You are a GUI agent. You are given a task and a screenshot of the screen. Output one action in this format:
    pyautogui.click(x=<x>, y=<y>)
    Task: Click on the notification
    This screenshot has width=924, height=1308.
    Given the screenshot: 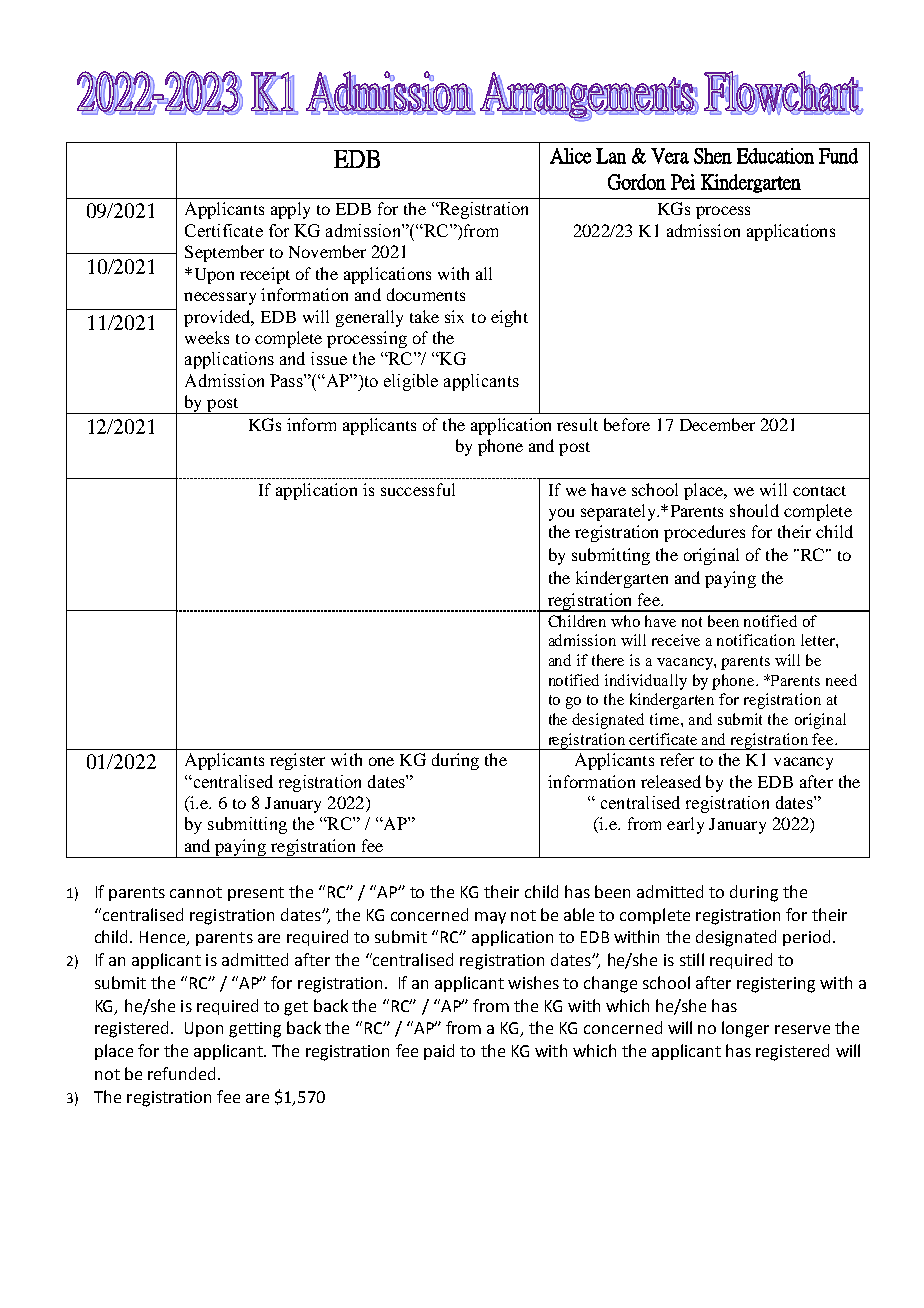 What is the action you would take?
    pyautogui.click(x=756, y=640)
